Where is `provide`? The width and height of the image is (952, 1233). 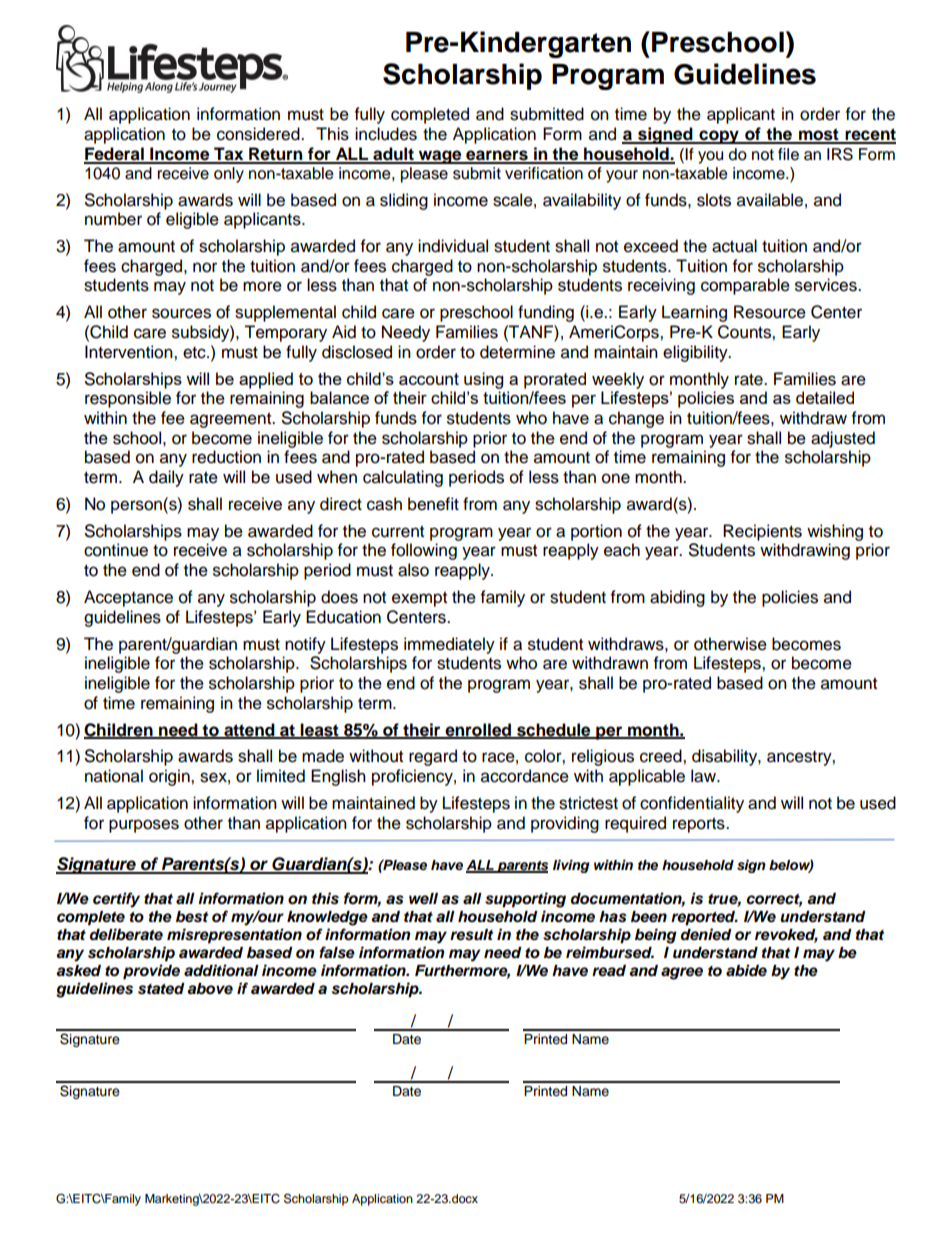
provide is located at coordinates (151, 972).
